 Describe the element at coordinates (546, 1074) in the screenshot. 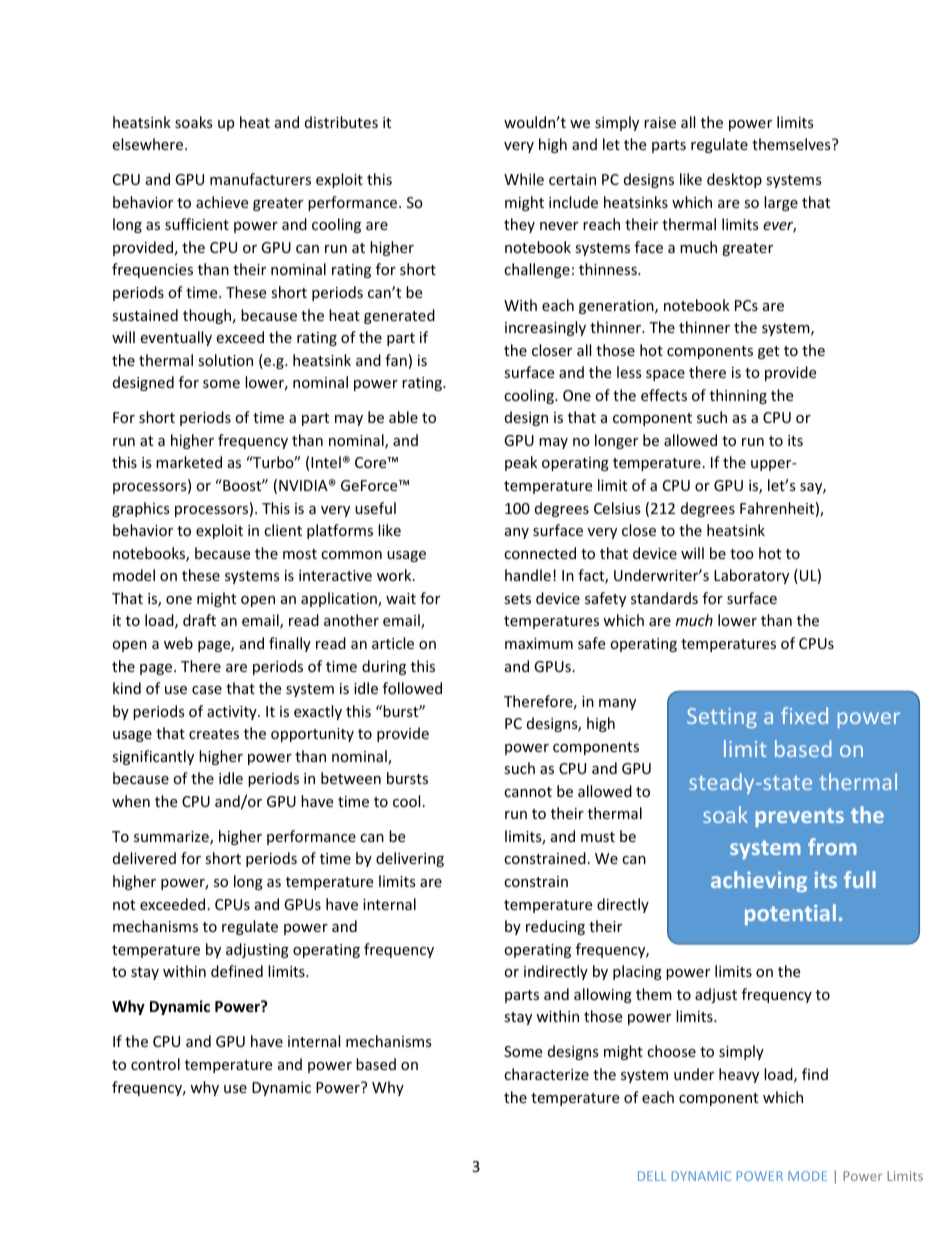

I see `characterize` at that location.
